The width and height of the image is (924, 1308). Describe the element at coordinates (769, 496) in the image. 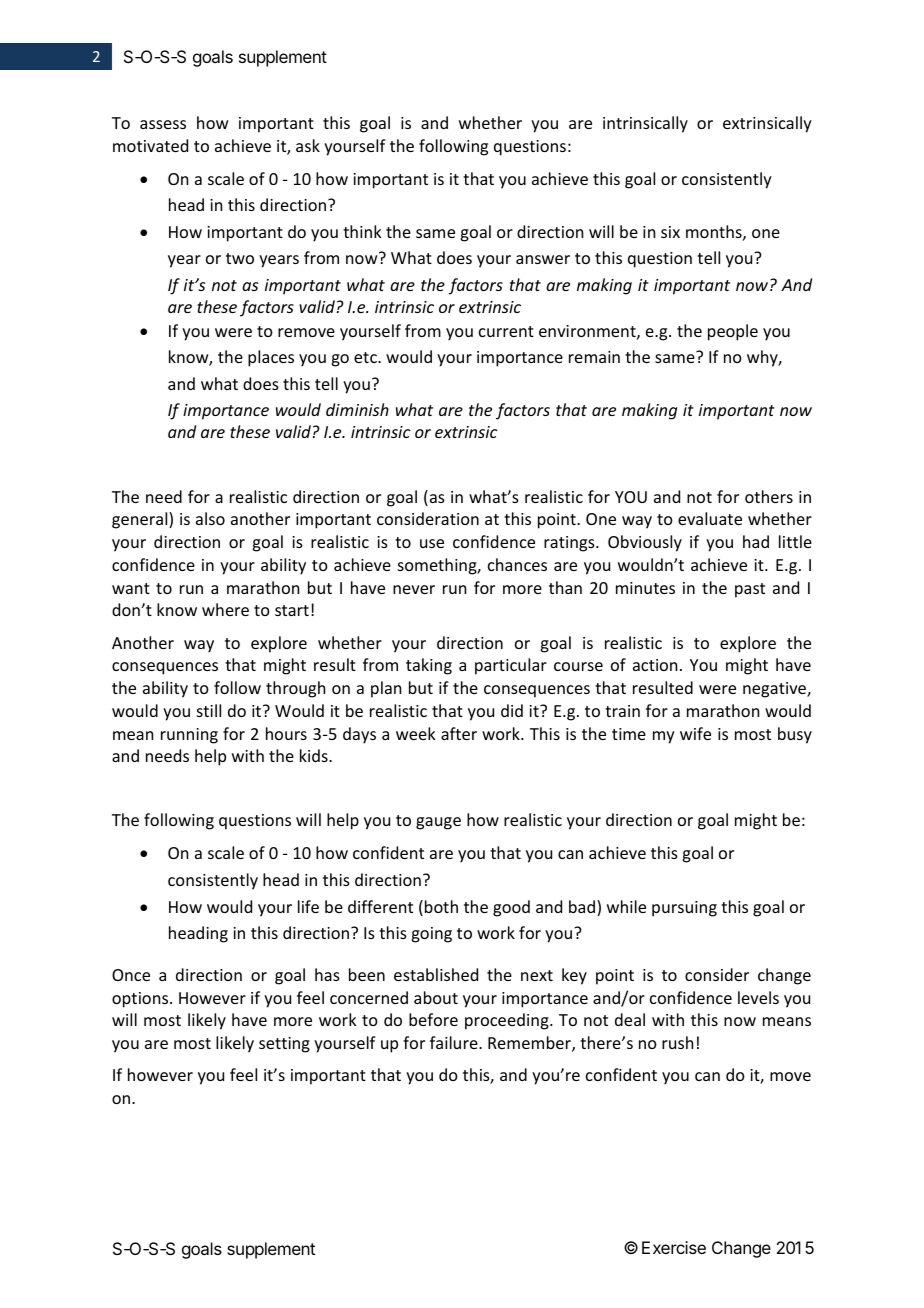

I see `others` at that location.
